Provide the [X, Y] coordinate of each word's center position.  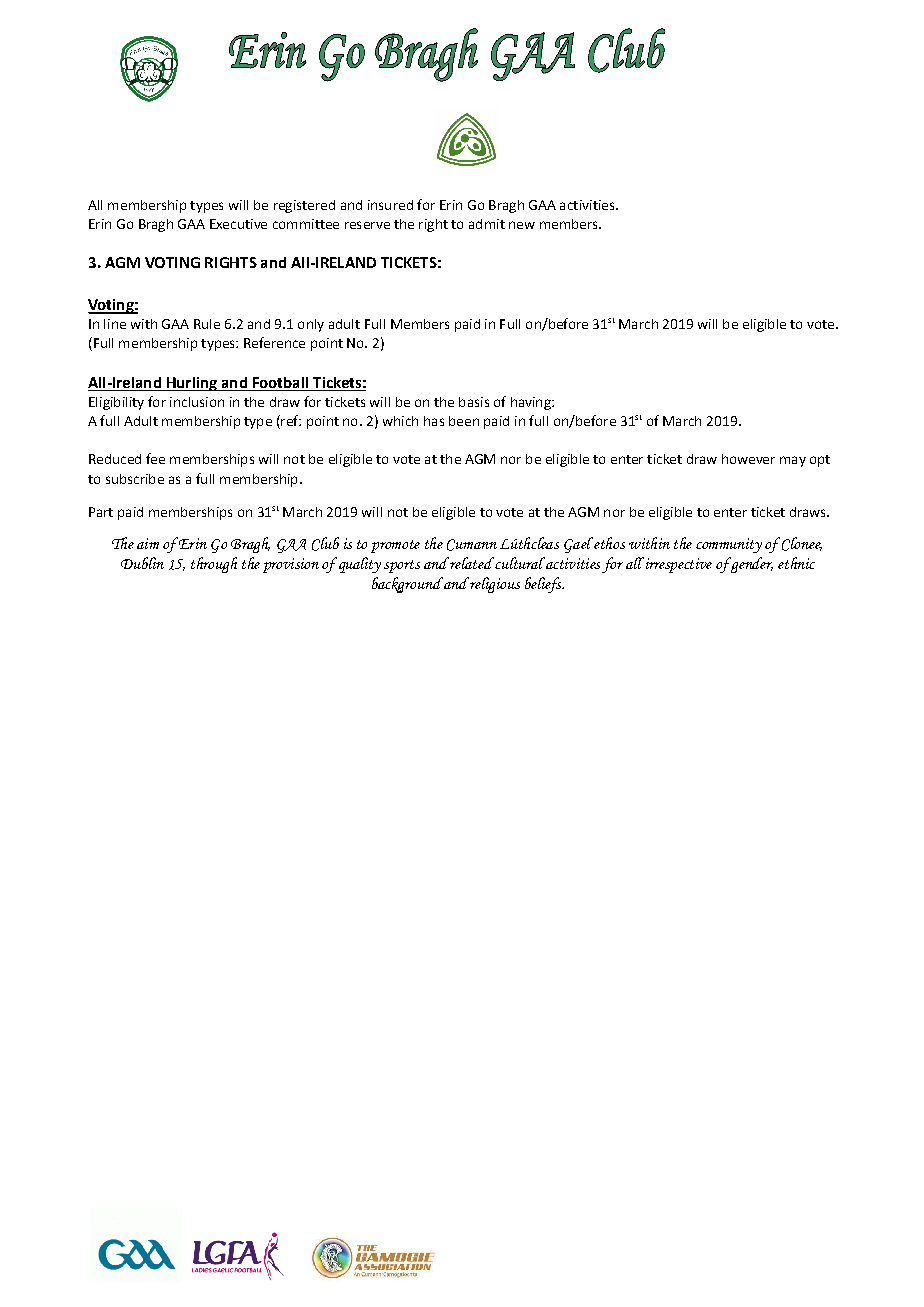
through [214, 565]
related [472, 563]
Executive [238, 224]
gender [750, 565]
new [522, 225]
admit [487, 224]
